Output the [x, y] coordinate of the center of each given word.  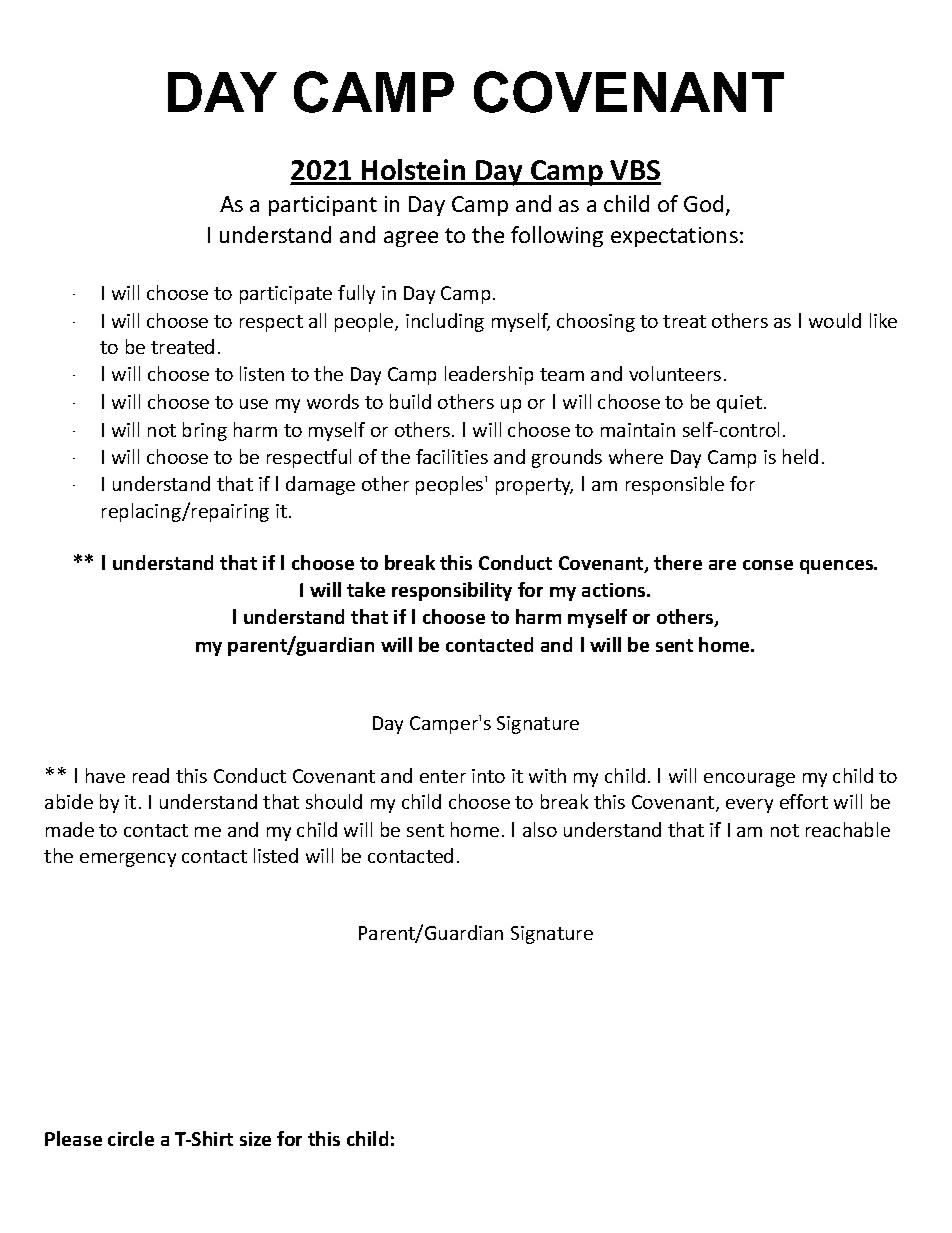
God [703, 203]
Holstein [414, 171]
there [678, 562]
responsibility [452, 591]
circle [131, 1138]
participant [323, 206]
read [151, 775]
